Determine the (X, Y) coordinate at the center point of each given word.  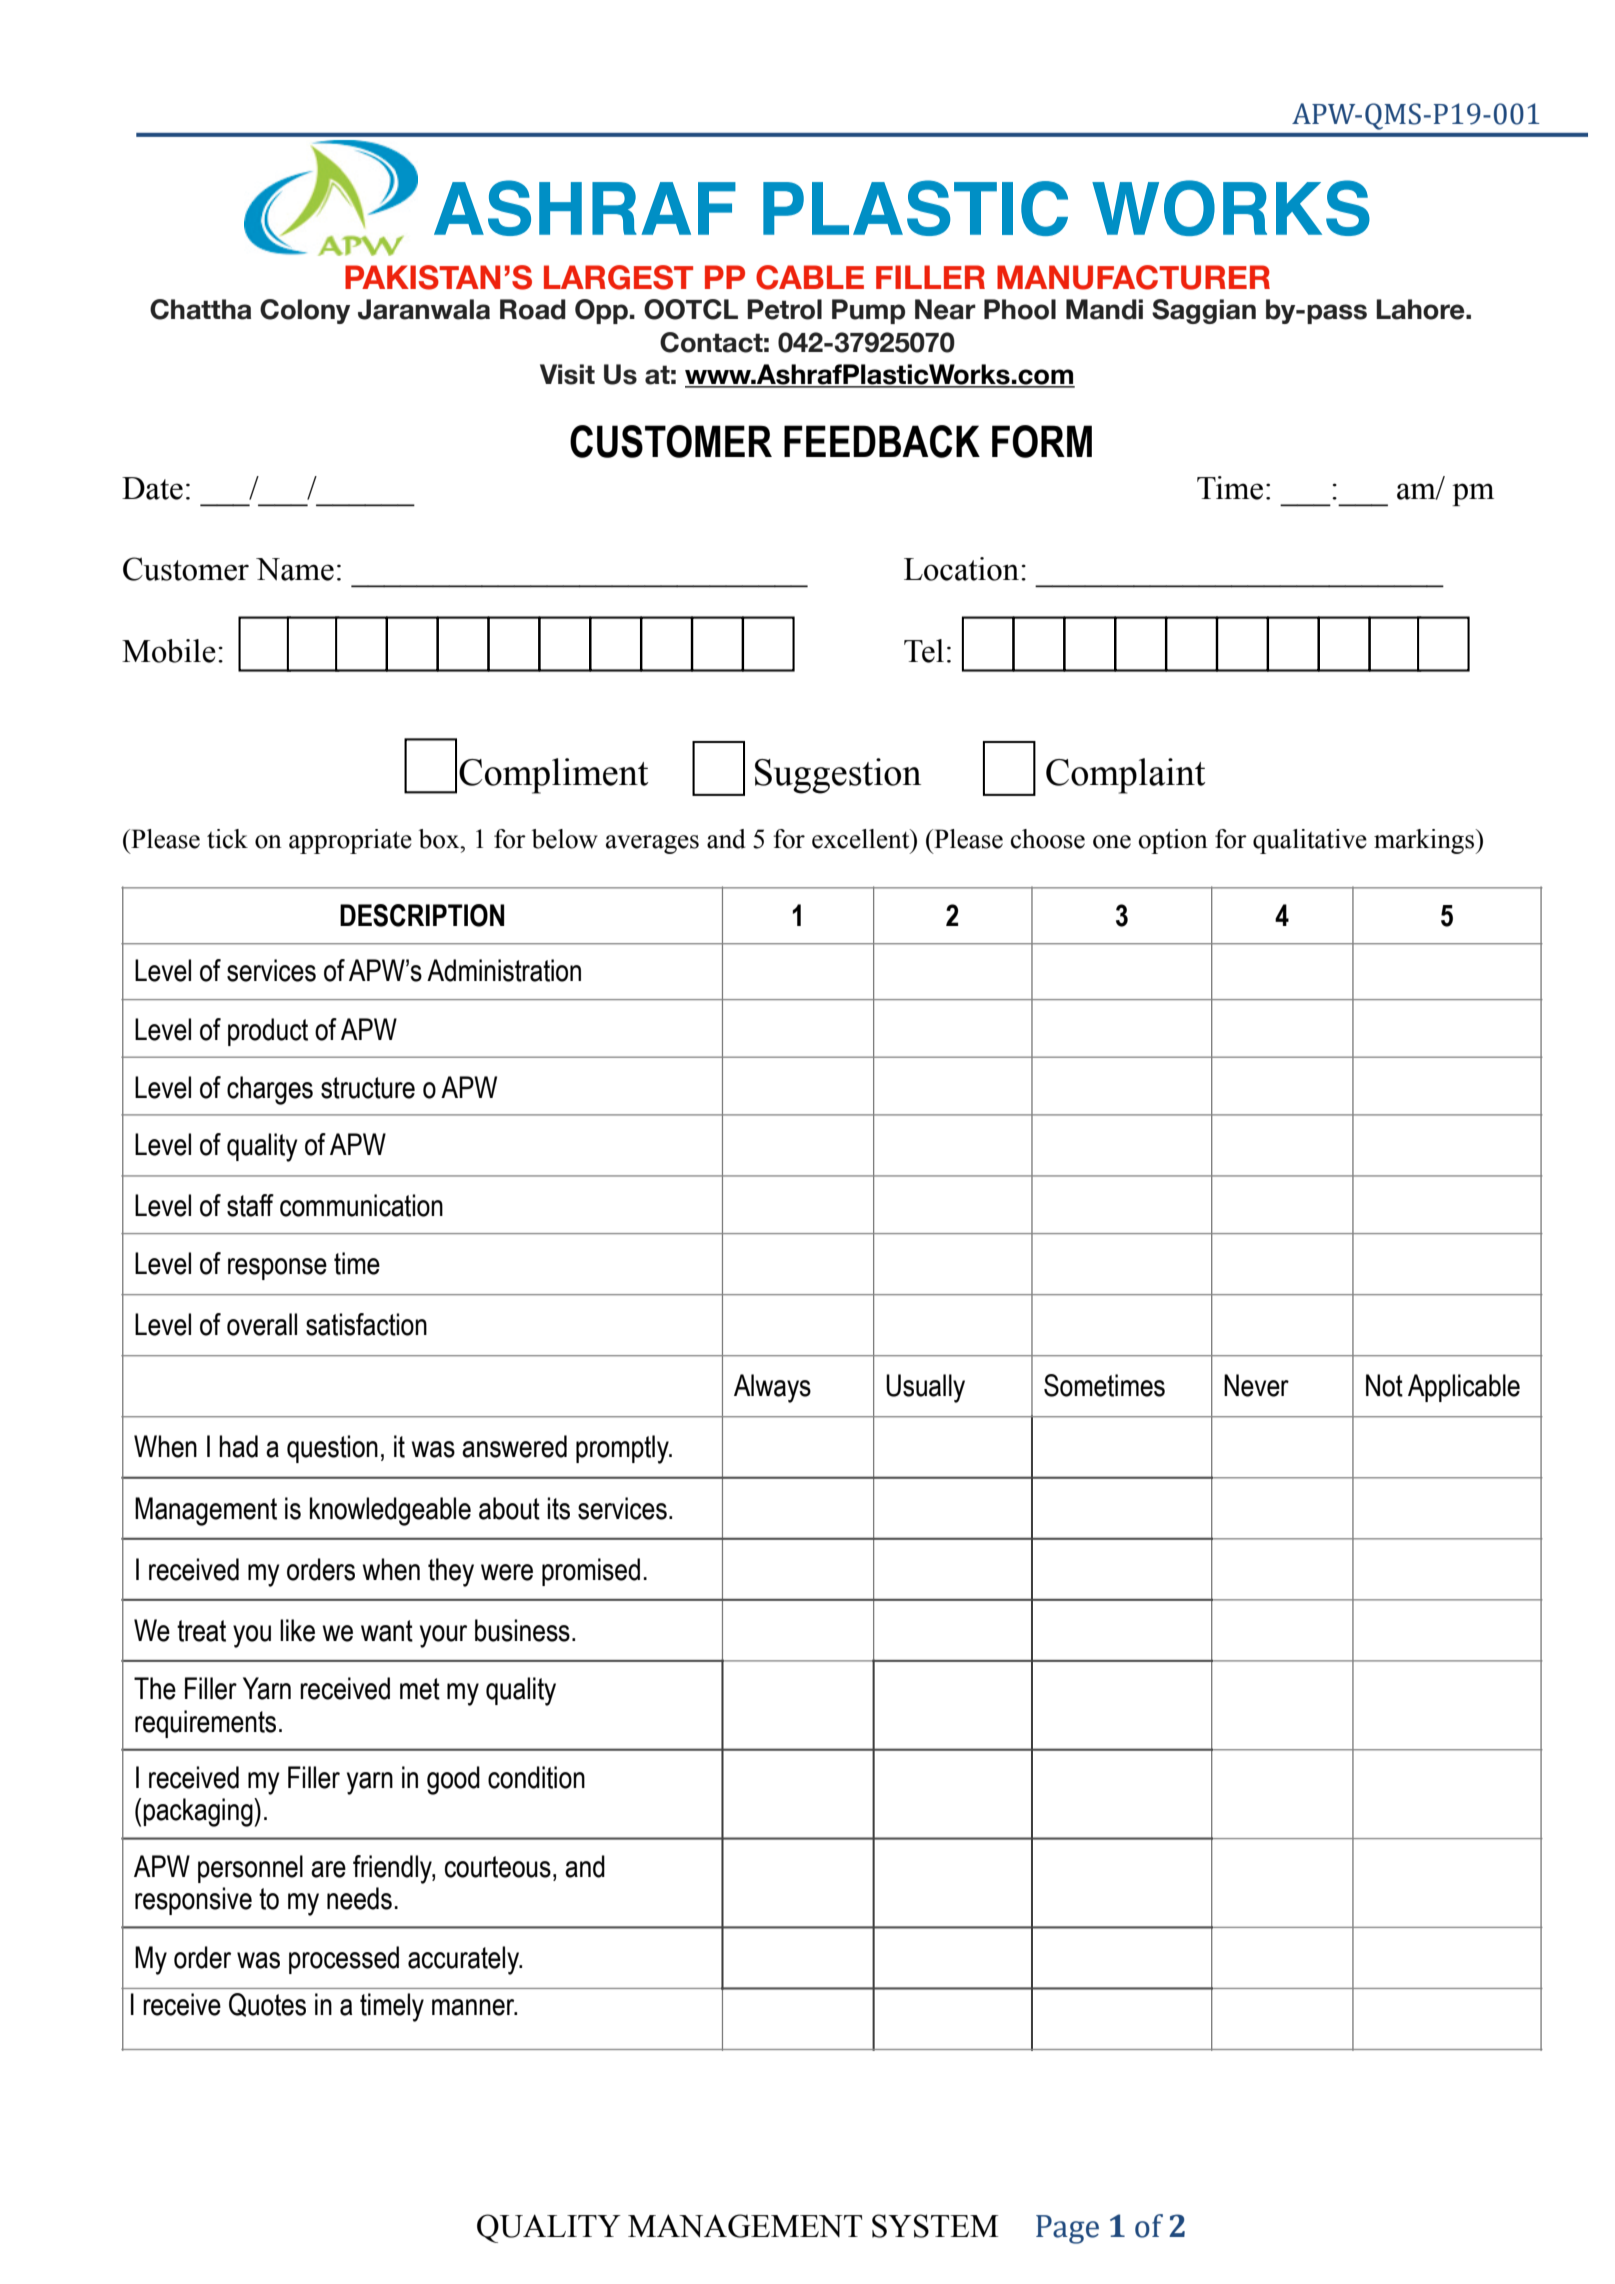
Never (1256, 1385)
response (277, 1269)
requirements (205, 1724)
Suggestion (838, 776)
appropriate (350, 841)
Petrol (784, 309)
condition (536, 1777)
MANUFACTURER (1133, 277)
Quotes (267, 2005)
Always (772, 1388)
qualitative (1310, 841)
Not (1384, 1385)
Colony (305, 311)
